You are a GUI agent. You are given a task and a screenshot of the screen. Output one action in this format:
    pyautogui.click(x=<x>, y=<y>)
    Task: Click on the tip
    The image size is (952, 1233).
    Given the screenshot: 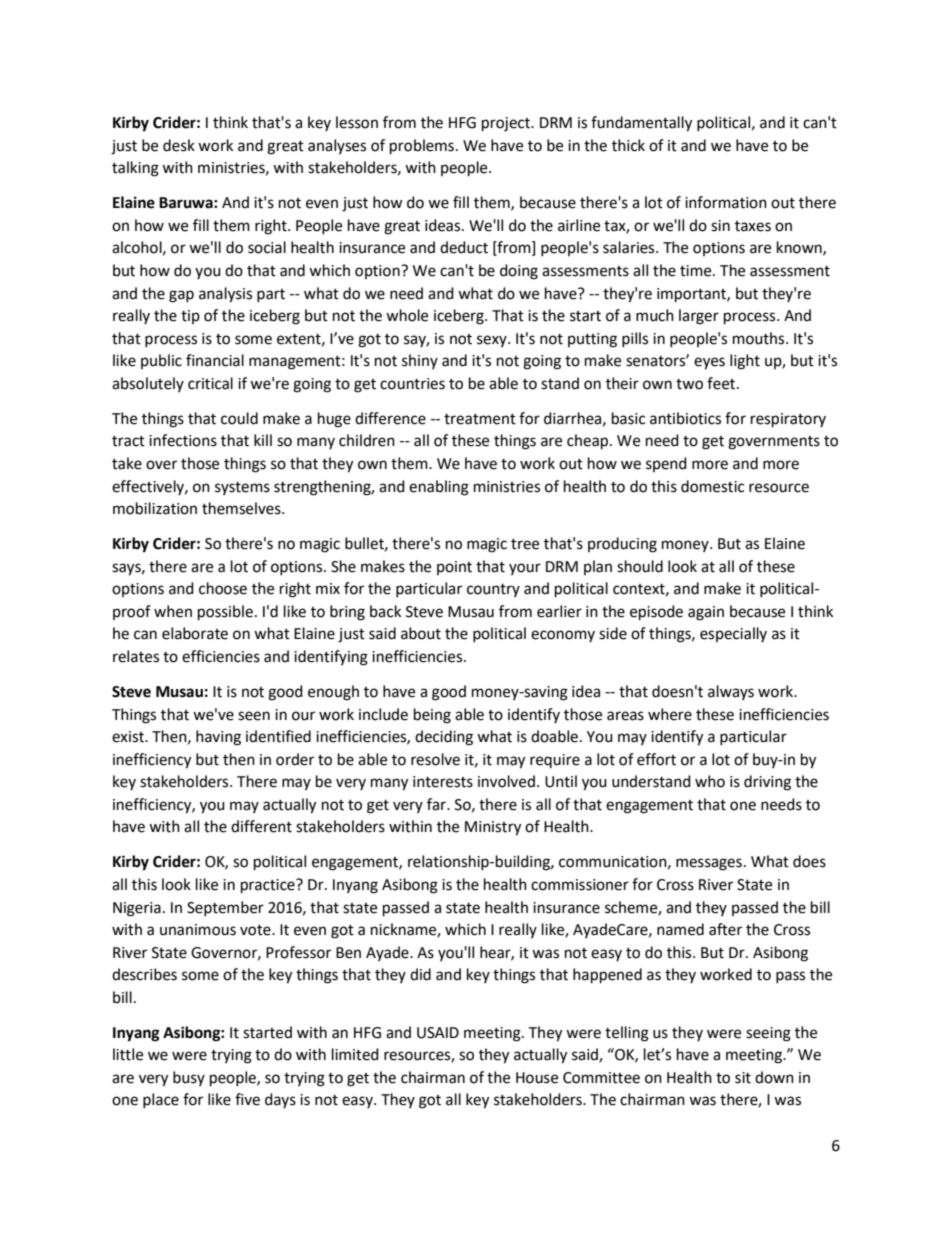 What is the action you would take?
    pyautogui.click(x=190, y=317)
